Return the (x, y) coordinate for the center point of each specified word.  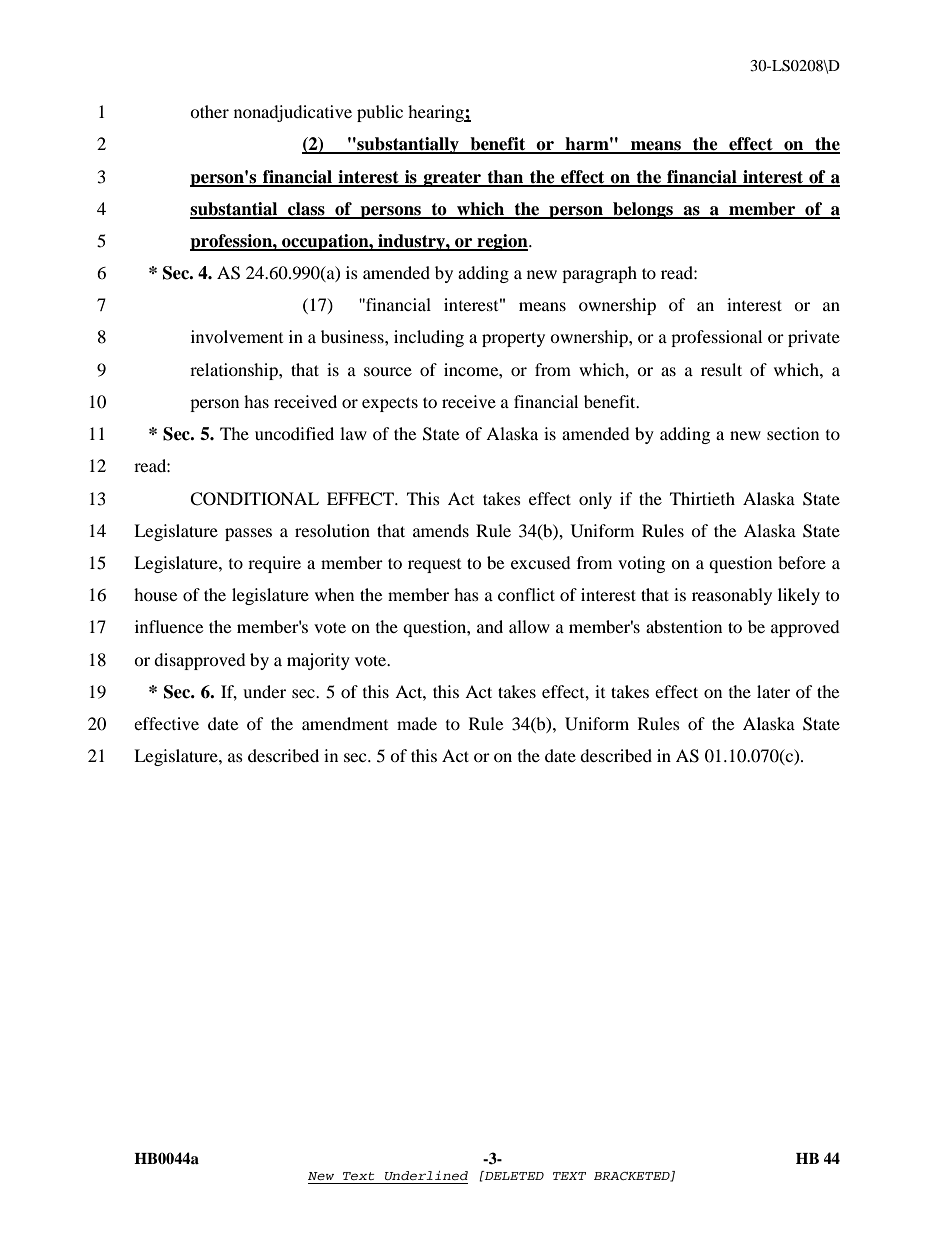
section (793, 433)
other (209, 111)
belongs (643, 210)
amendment (345, 723)
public (380, 113)
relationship (235, 371)
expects (390, 404)
